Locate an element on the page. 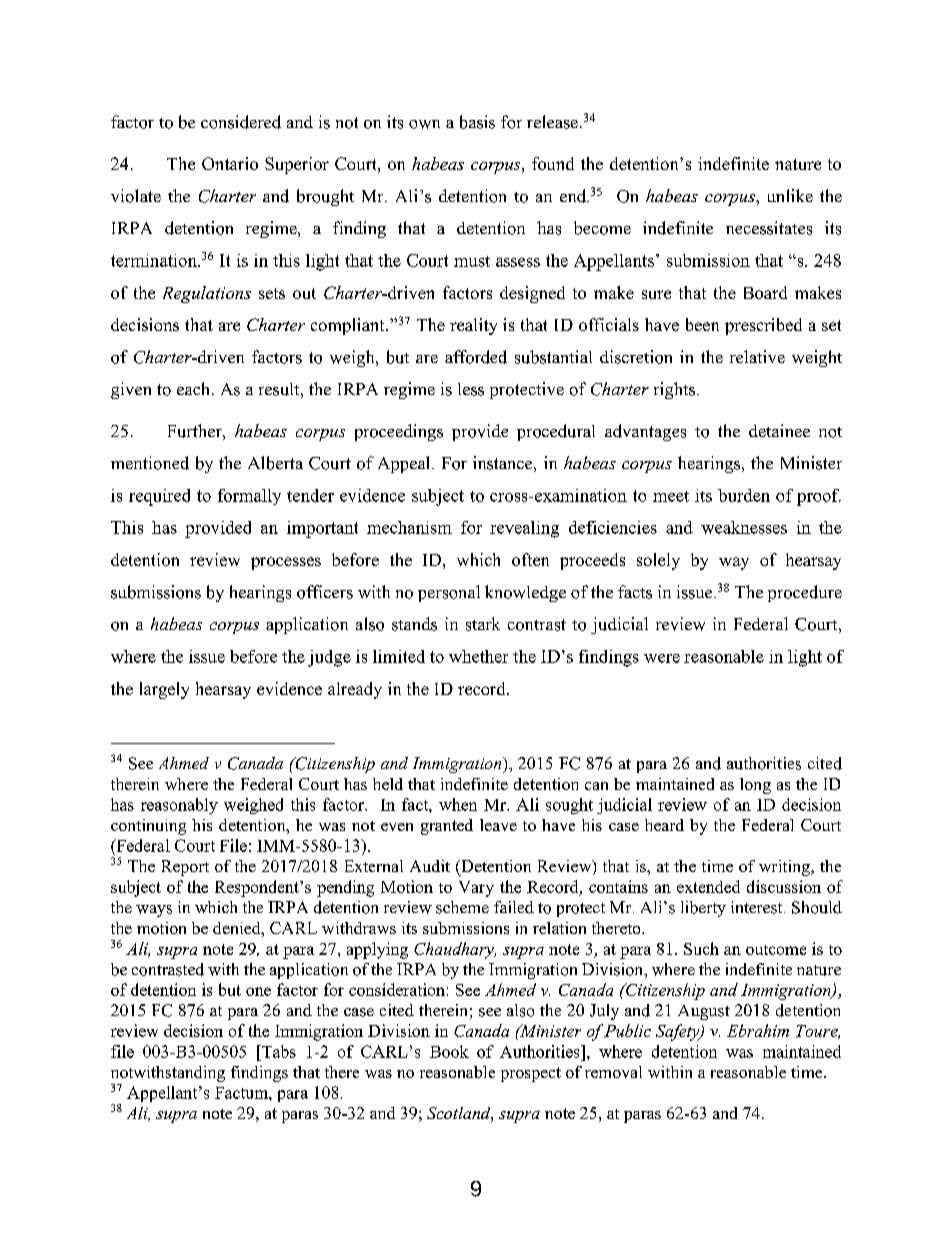  largely is located at coordinates (164, 690).
